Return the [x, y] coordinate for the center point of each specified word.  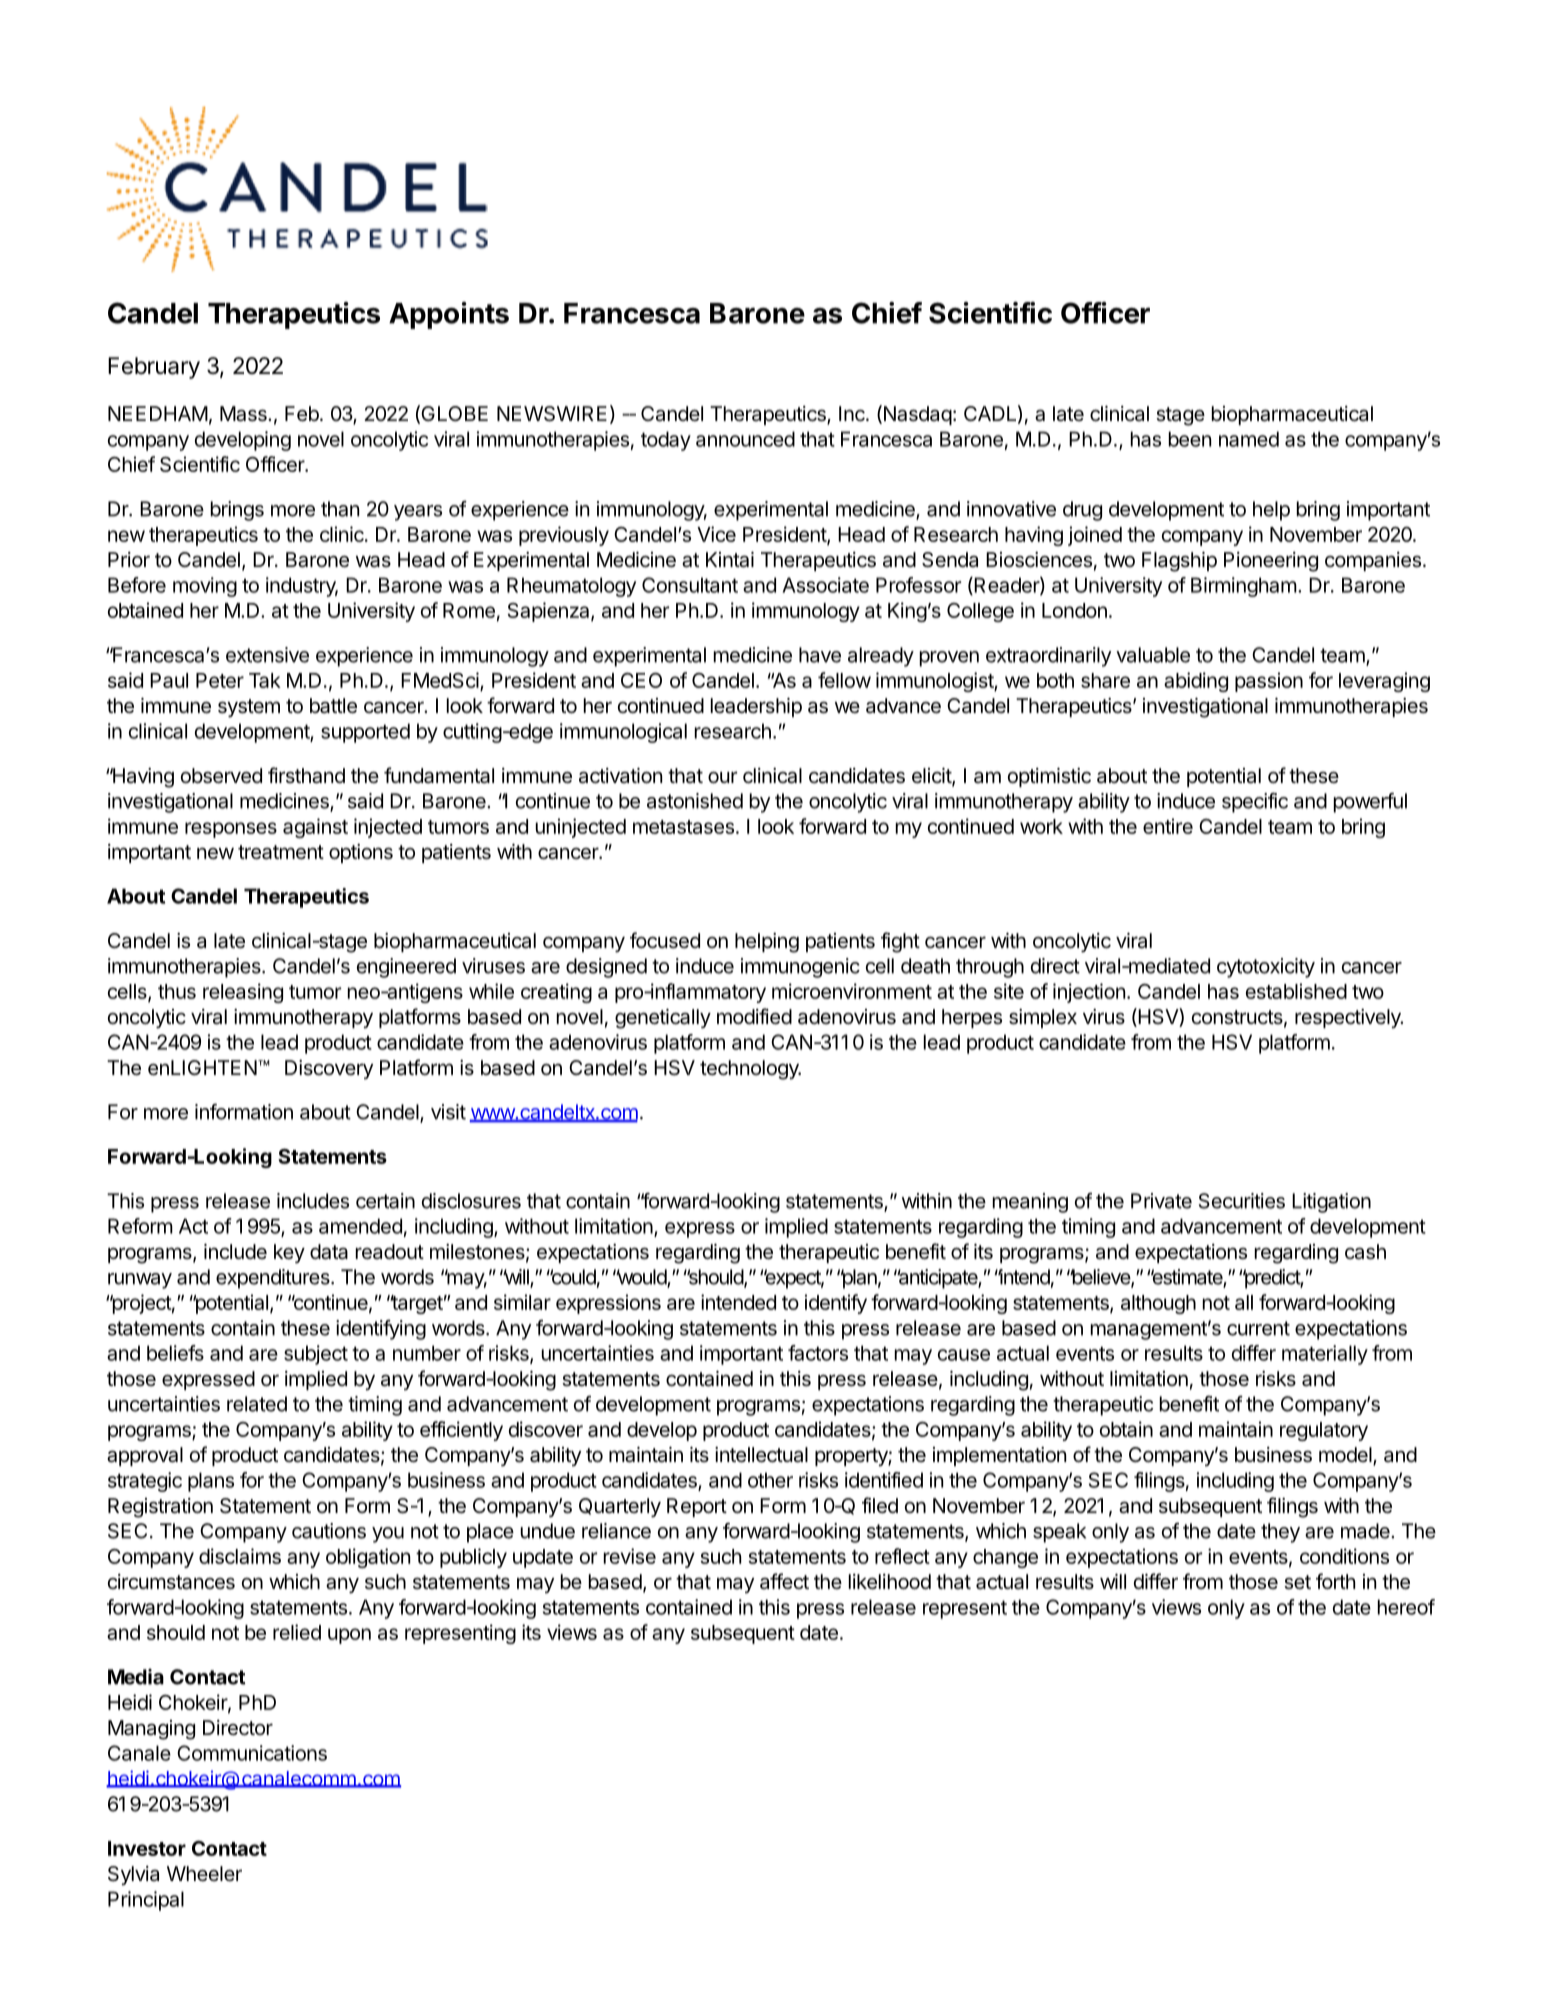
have [820, 655]
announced [745, 439]
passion [1269, 682]
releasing [243, 993]
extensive [267, 655]
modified [754, 1016]
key [289, 1253]
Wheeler [204, 1873]
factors [818, 1353]
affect [784, 1581]
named [1249, 439]
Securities [1242, 1201]
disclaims [240, 1556]
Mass [244, 414]
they [1280, 1533]
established [1296, 991]
